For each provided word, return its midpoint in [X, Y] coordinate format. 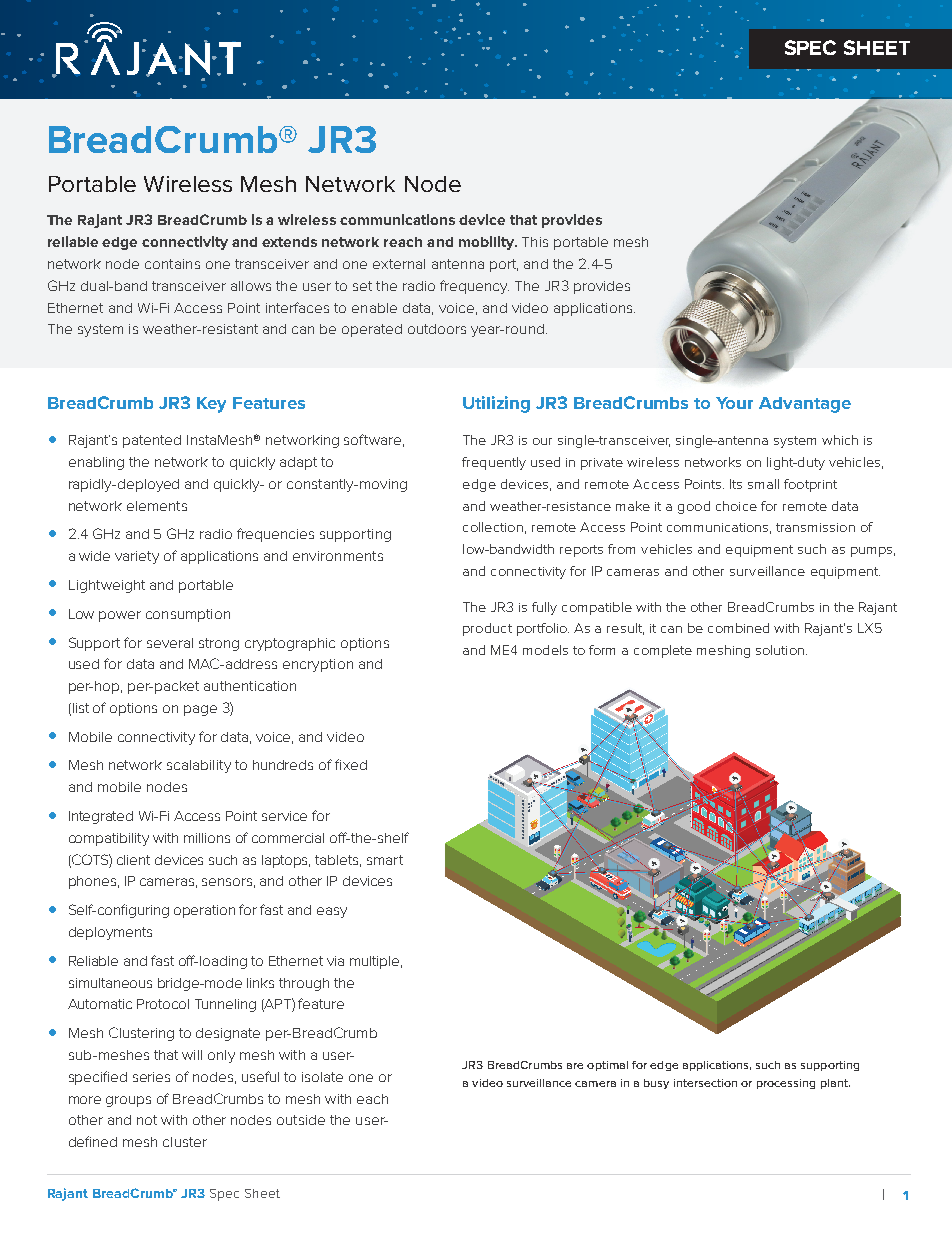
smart [385, 860]
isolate [322, 1077]
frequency [474, 287]
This [535, 242]
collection [493, 527]
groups [128, 1101]
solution [780, 650]
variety [137, 557]
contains [172, 264]
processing [786, 1084]
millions [207, 838]
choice [736, 506]
